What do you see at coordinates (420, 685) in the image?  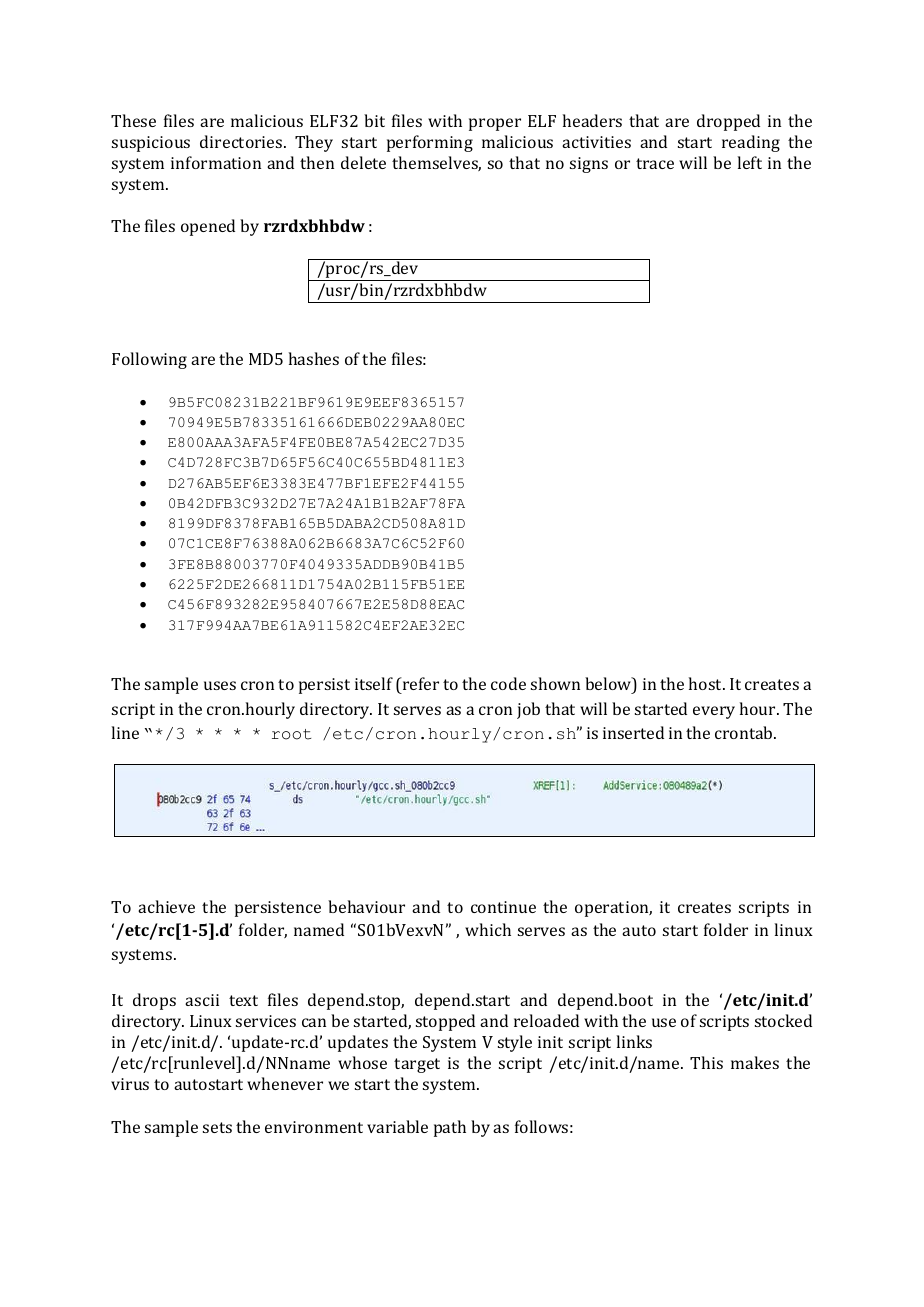 I see `refer` at bounding box center [420, 685].
